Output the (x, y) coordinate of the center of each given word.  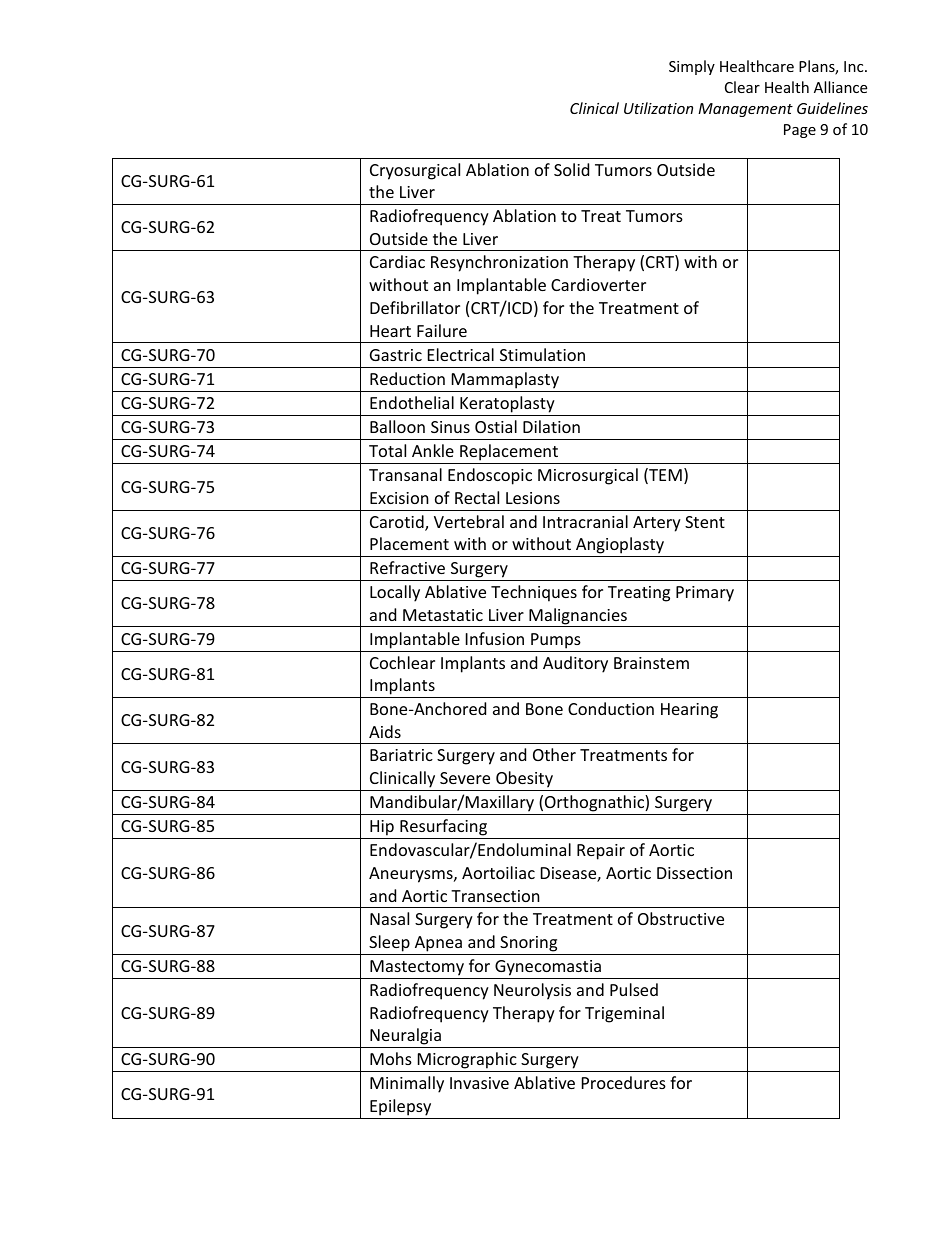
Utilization (658, 108)
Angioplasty (620, 547)
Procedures (624, 1082)
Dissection (694, 873)
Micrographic (467, 1062)
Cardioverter (598, 284)
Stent (705, 522)
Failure (442, 330)
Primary (705, 594)
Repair (601, 852)
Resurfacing (443, 827)
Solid (571, 169)
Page (800, 131)
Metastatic (443, 615)
